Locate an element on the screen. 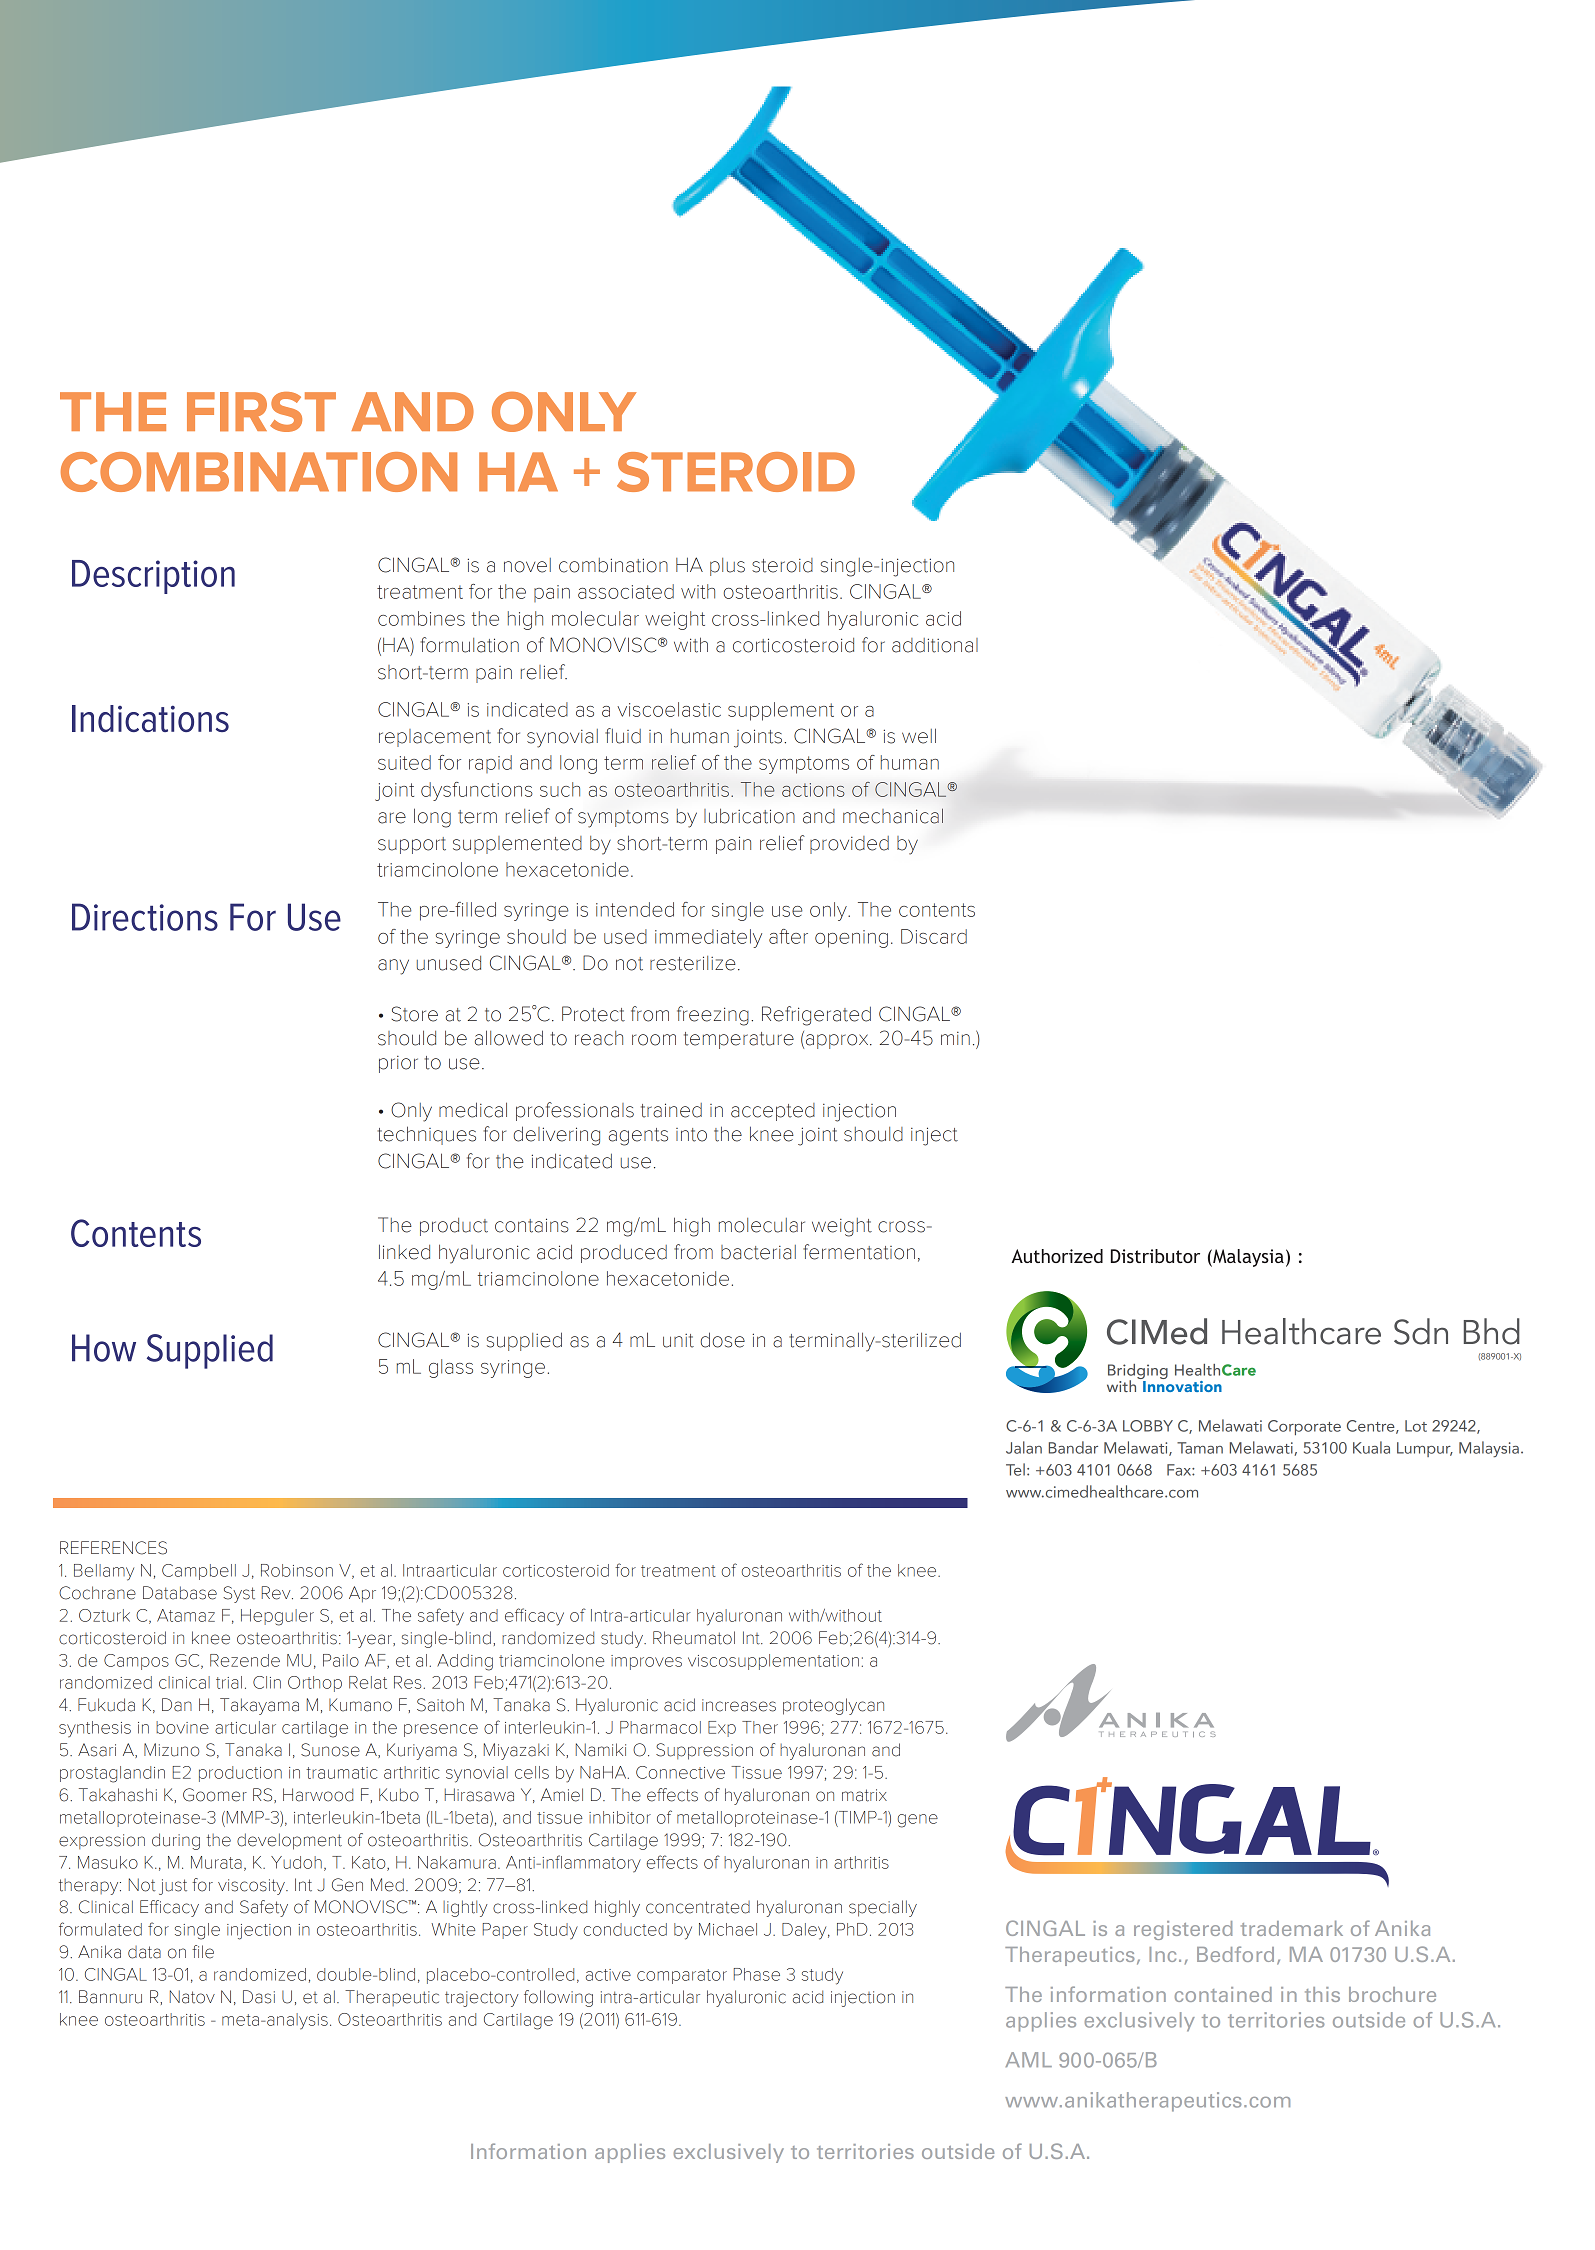  Sdn is located at coordinates (1421, 1331).
